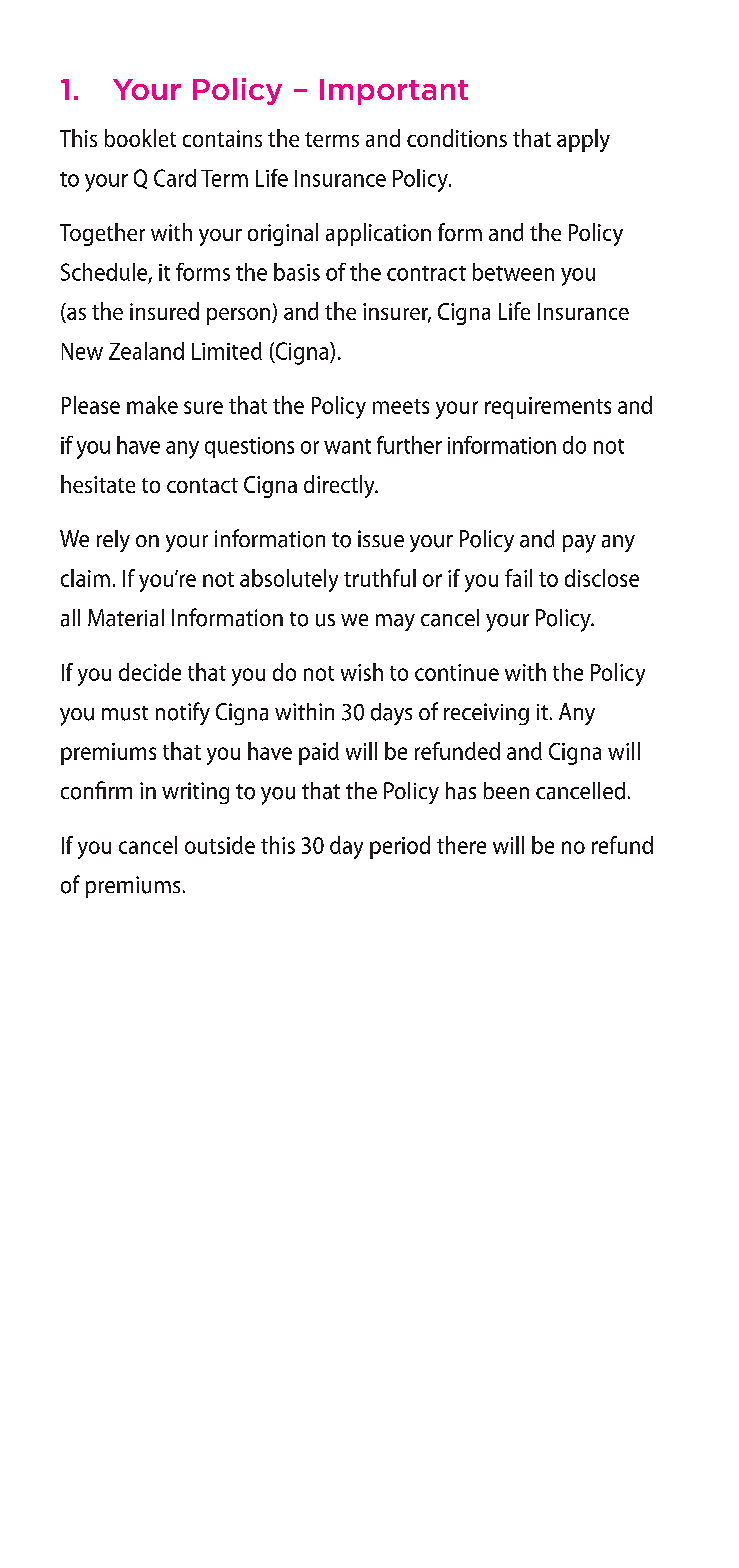  What do you see at coordinates (548, 408) in the screenshot?
I see `requirements` at bounding box center [548, 408].
